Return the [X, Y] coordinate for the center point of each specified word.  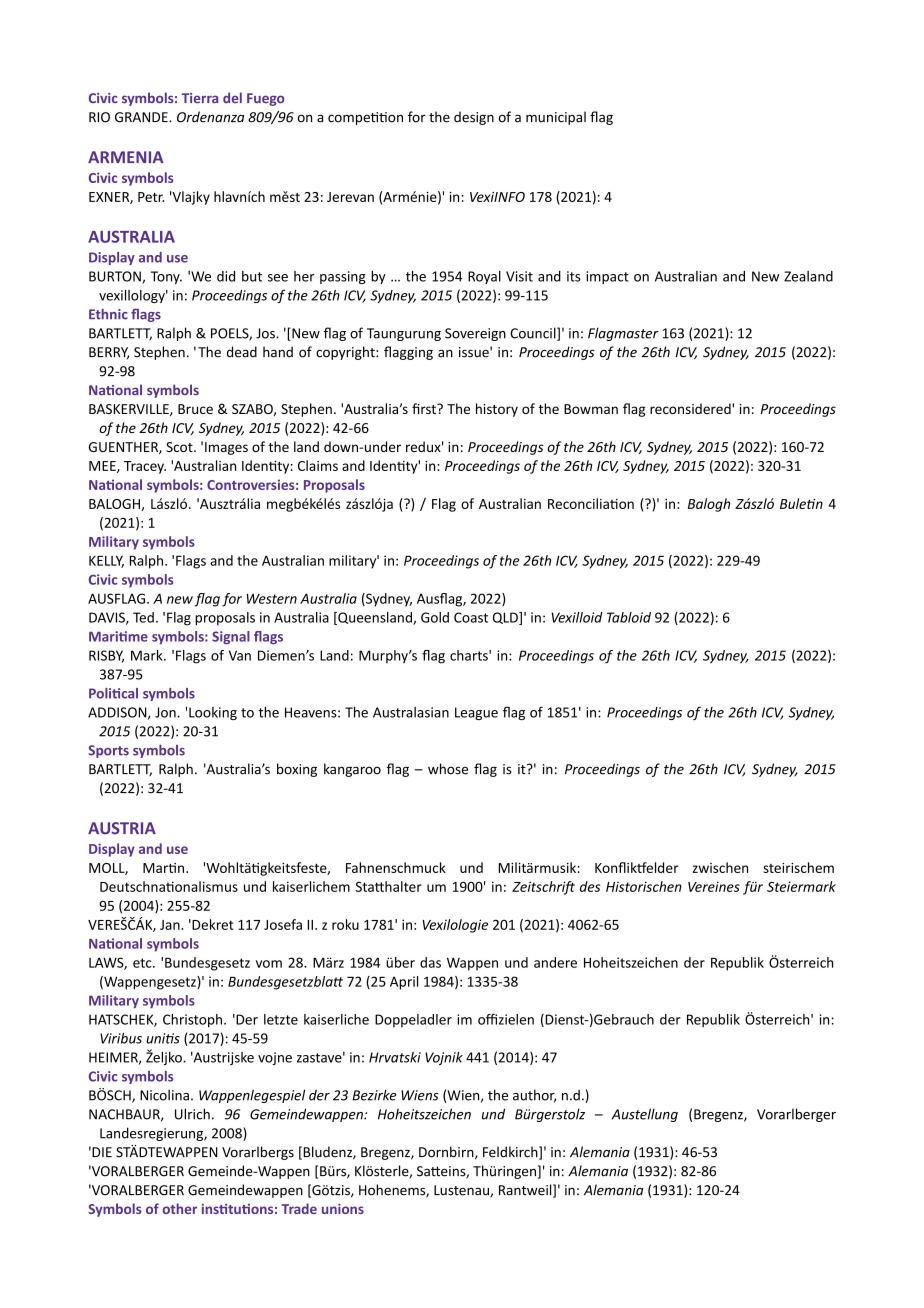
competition [365, 118]
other [179, 1208]
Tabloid [629, 617]
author [534, 1096]
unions [343, 1209]
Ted [143, 617]
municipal [556, 118]
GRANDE [142, 117]
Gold [435, 617]
